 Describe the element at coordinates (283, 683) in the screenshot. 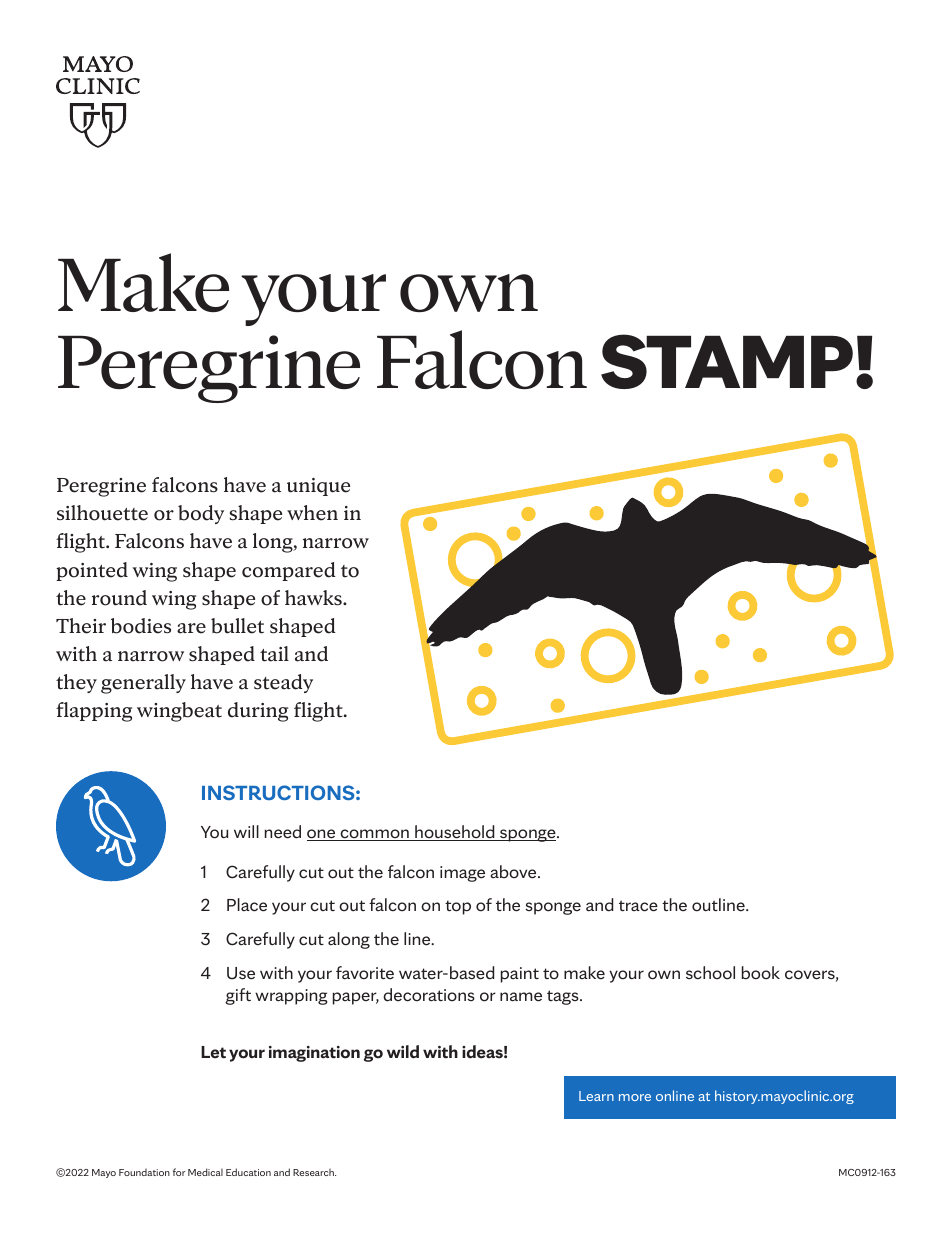

I see `steady` at that location.
